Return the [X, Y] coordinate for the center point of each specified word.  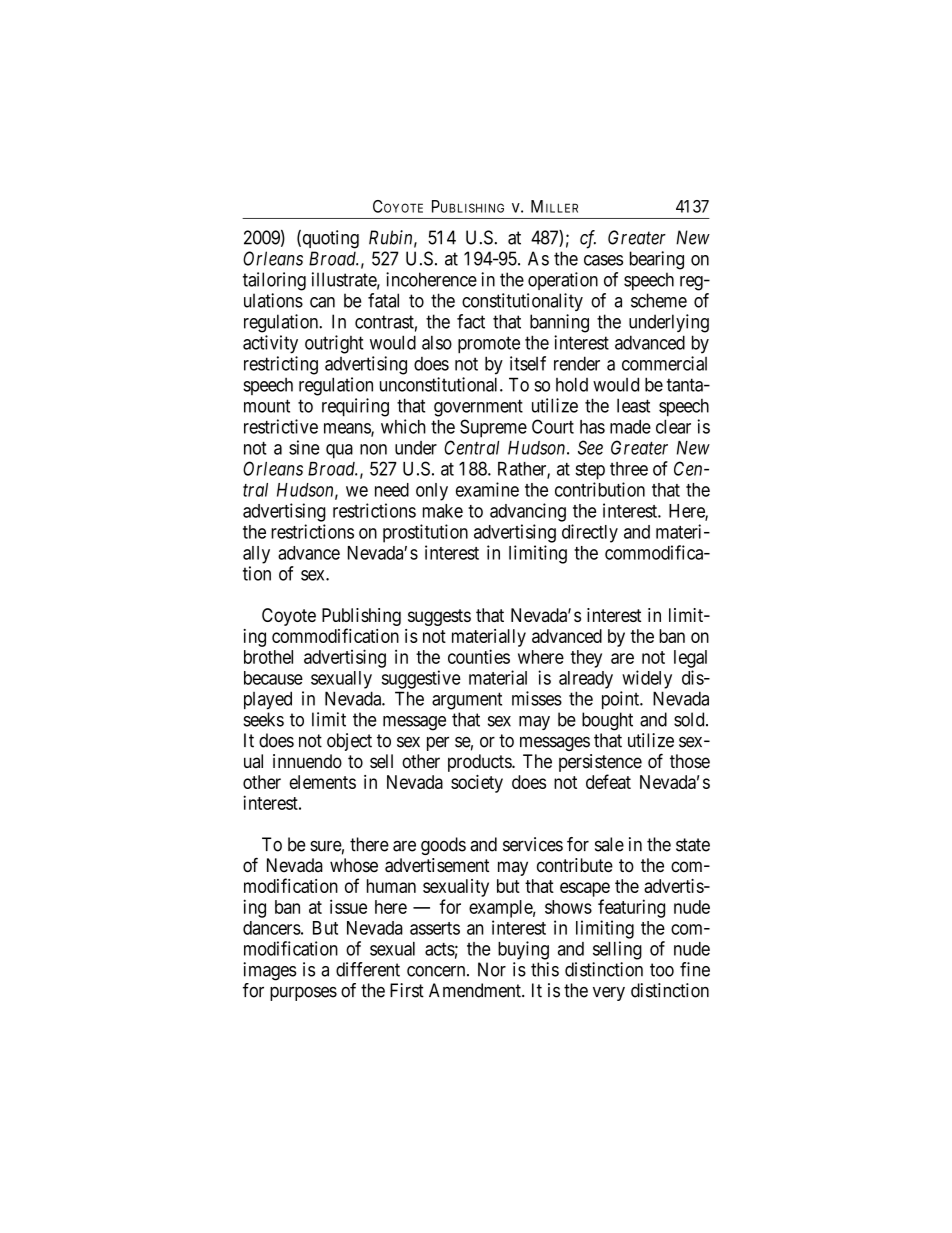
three [629, 469]
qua [339, 451]
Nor [492, 969]
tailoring [274, 281]
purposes [303, 993]
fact [471, 321]
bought [607, 721]
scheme [659, 300]
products [480, 763]
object [349, 742]
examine [487, 489]
